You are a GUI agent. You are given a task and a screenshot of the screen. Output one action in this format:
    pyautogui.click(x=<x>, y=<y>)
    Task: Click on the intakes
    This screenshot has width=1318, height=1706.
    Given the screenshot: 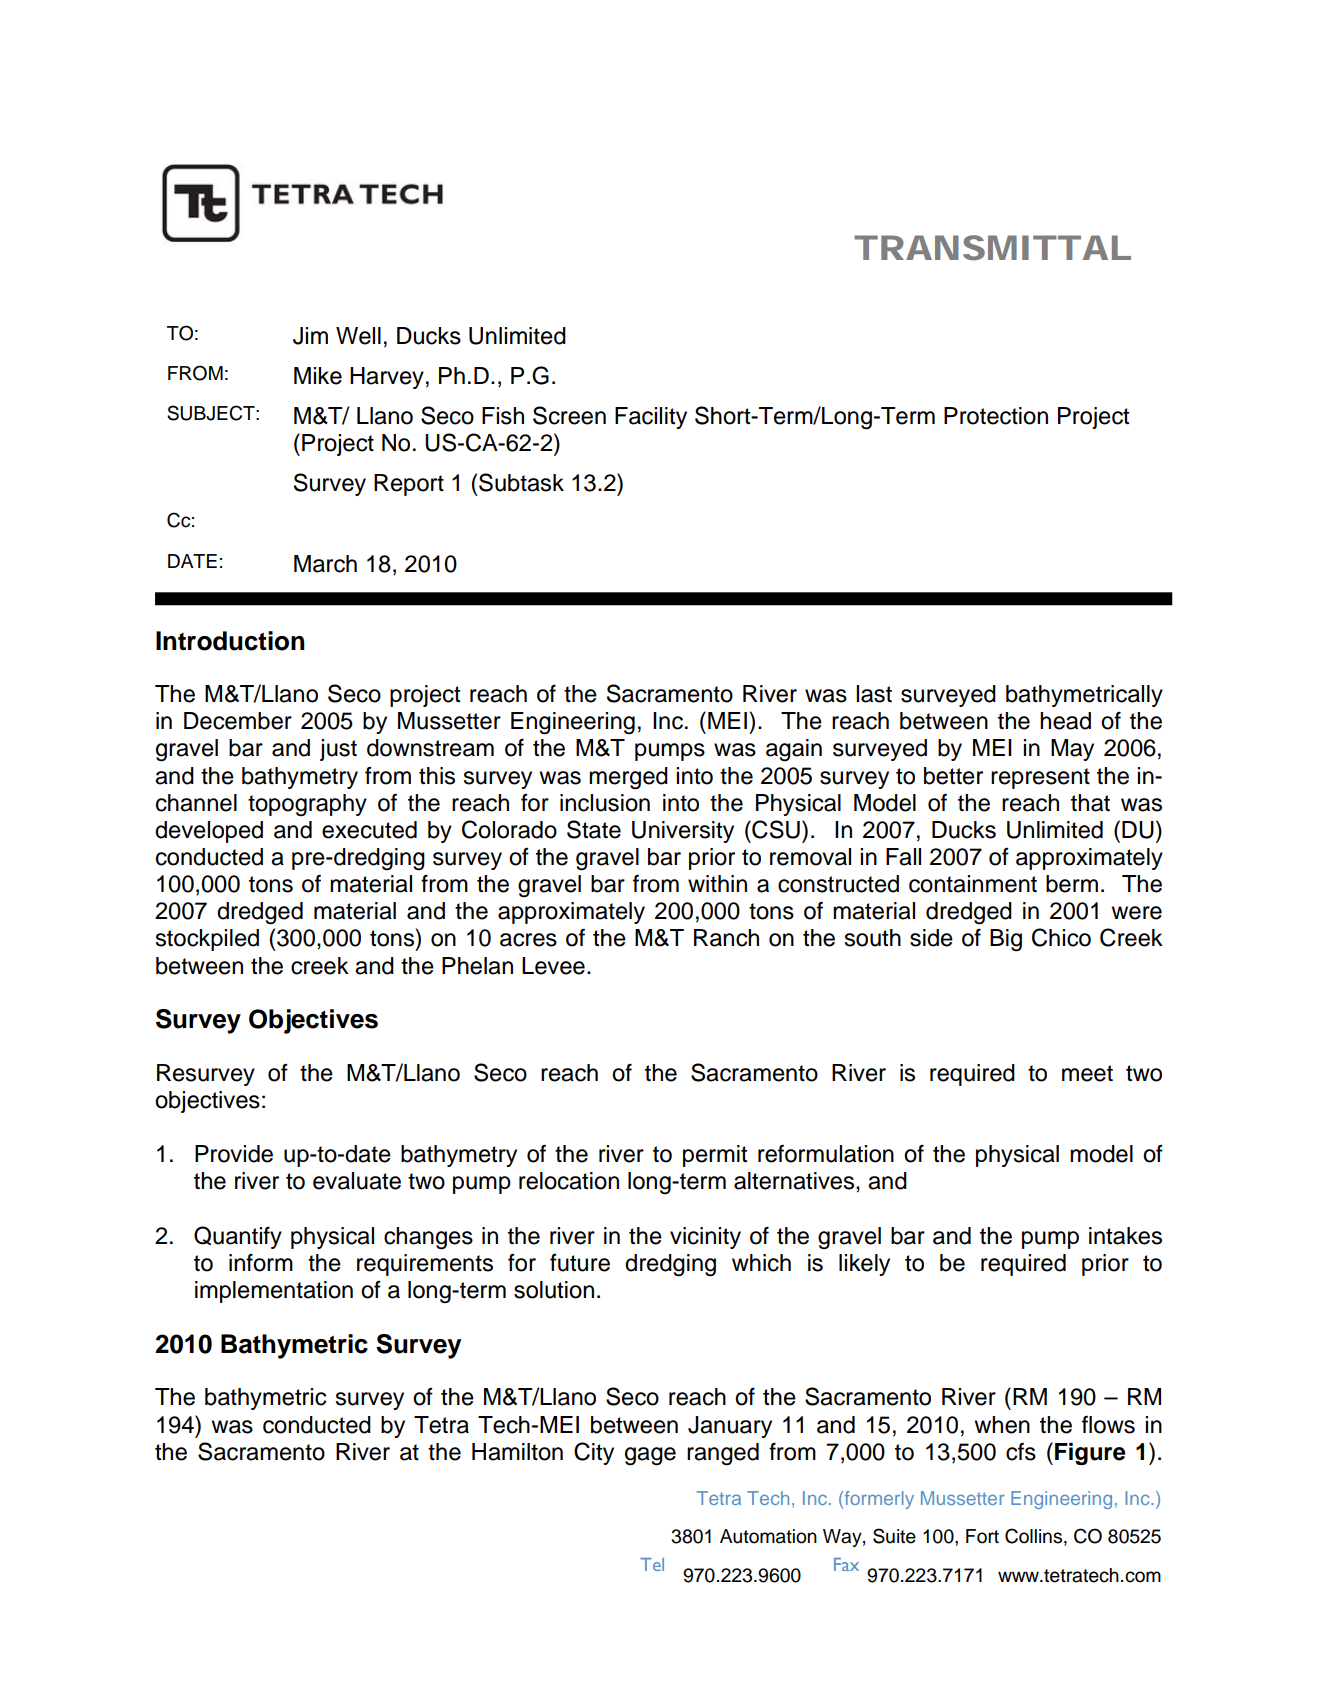 What is the action you would take?
    pyautogui.click(x=1125, y=1236)
